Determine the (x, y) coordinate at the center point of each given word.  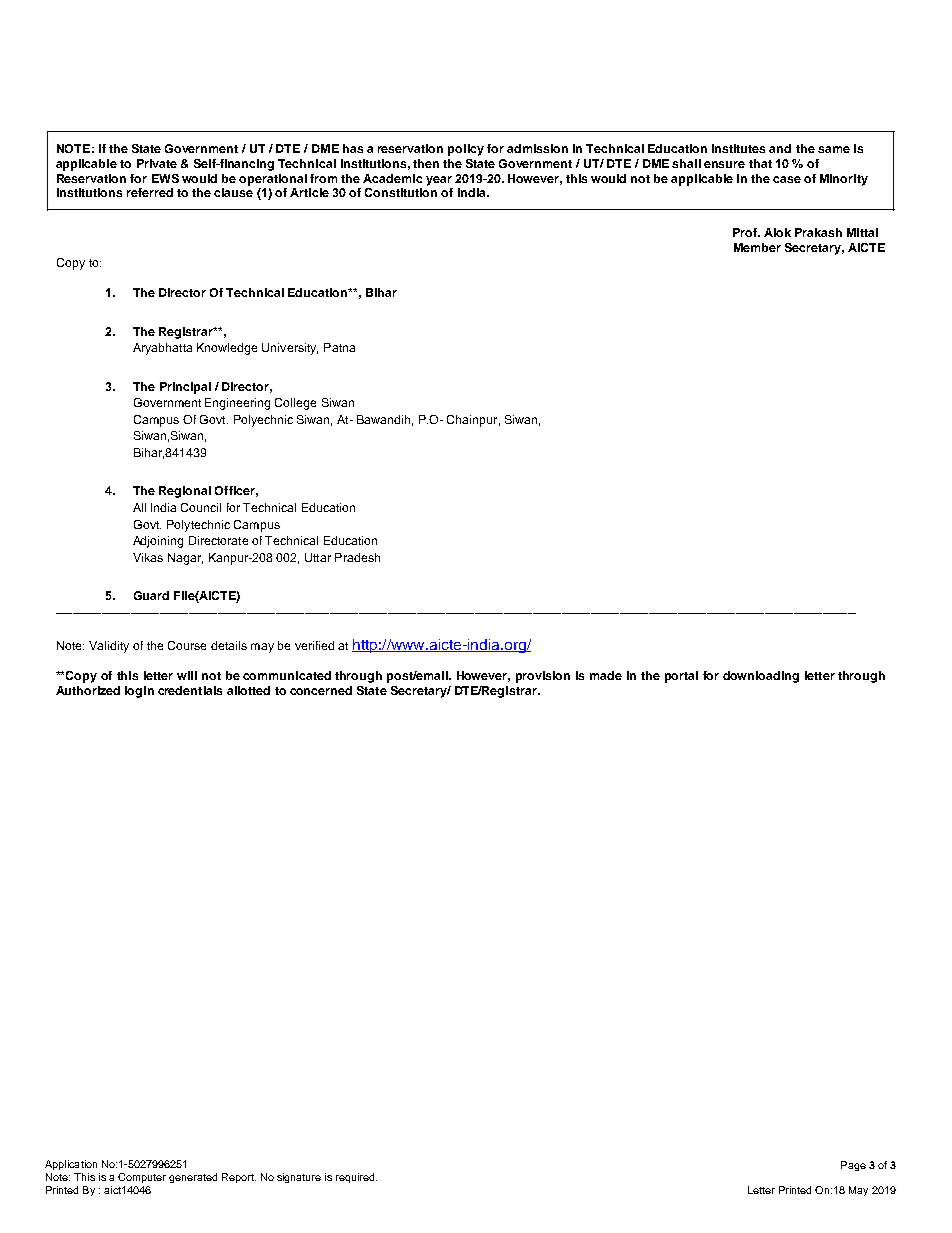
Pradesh (357, 557)
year (439, 181)
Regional (185, 492)
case (787, 179)
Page (853, 1166)
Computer (142, 1178)
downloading (761, 677)
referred (150, 192)
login (139, 692)
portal (681, 677)
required (356, 1178)
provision (543, 677)
